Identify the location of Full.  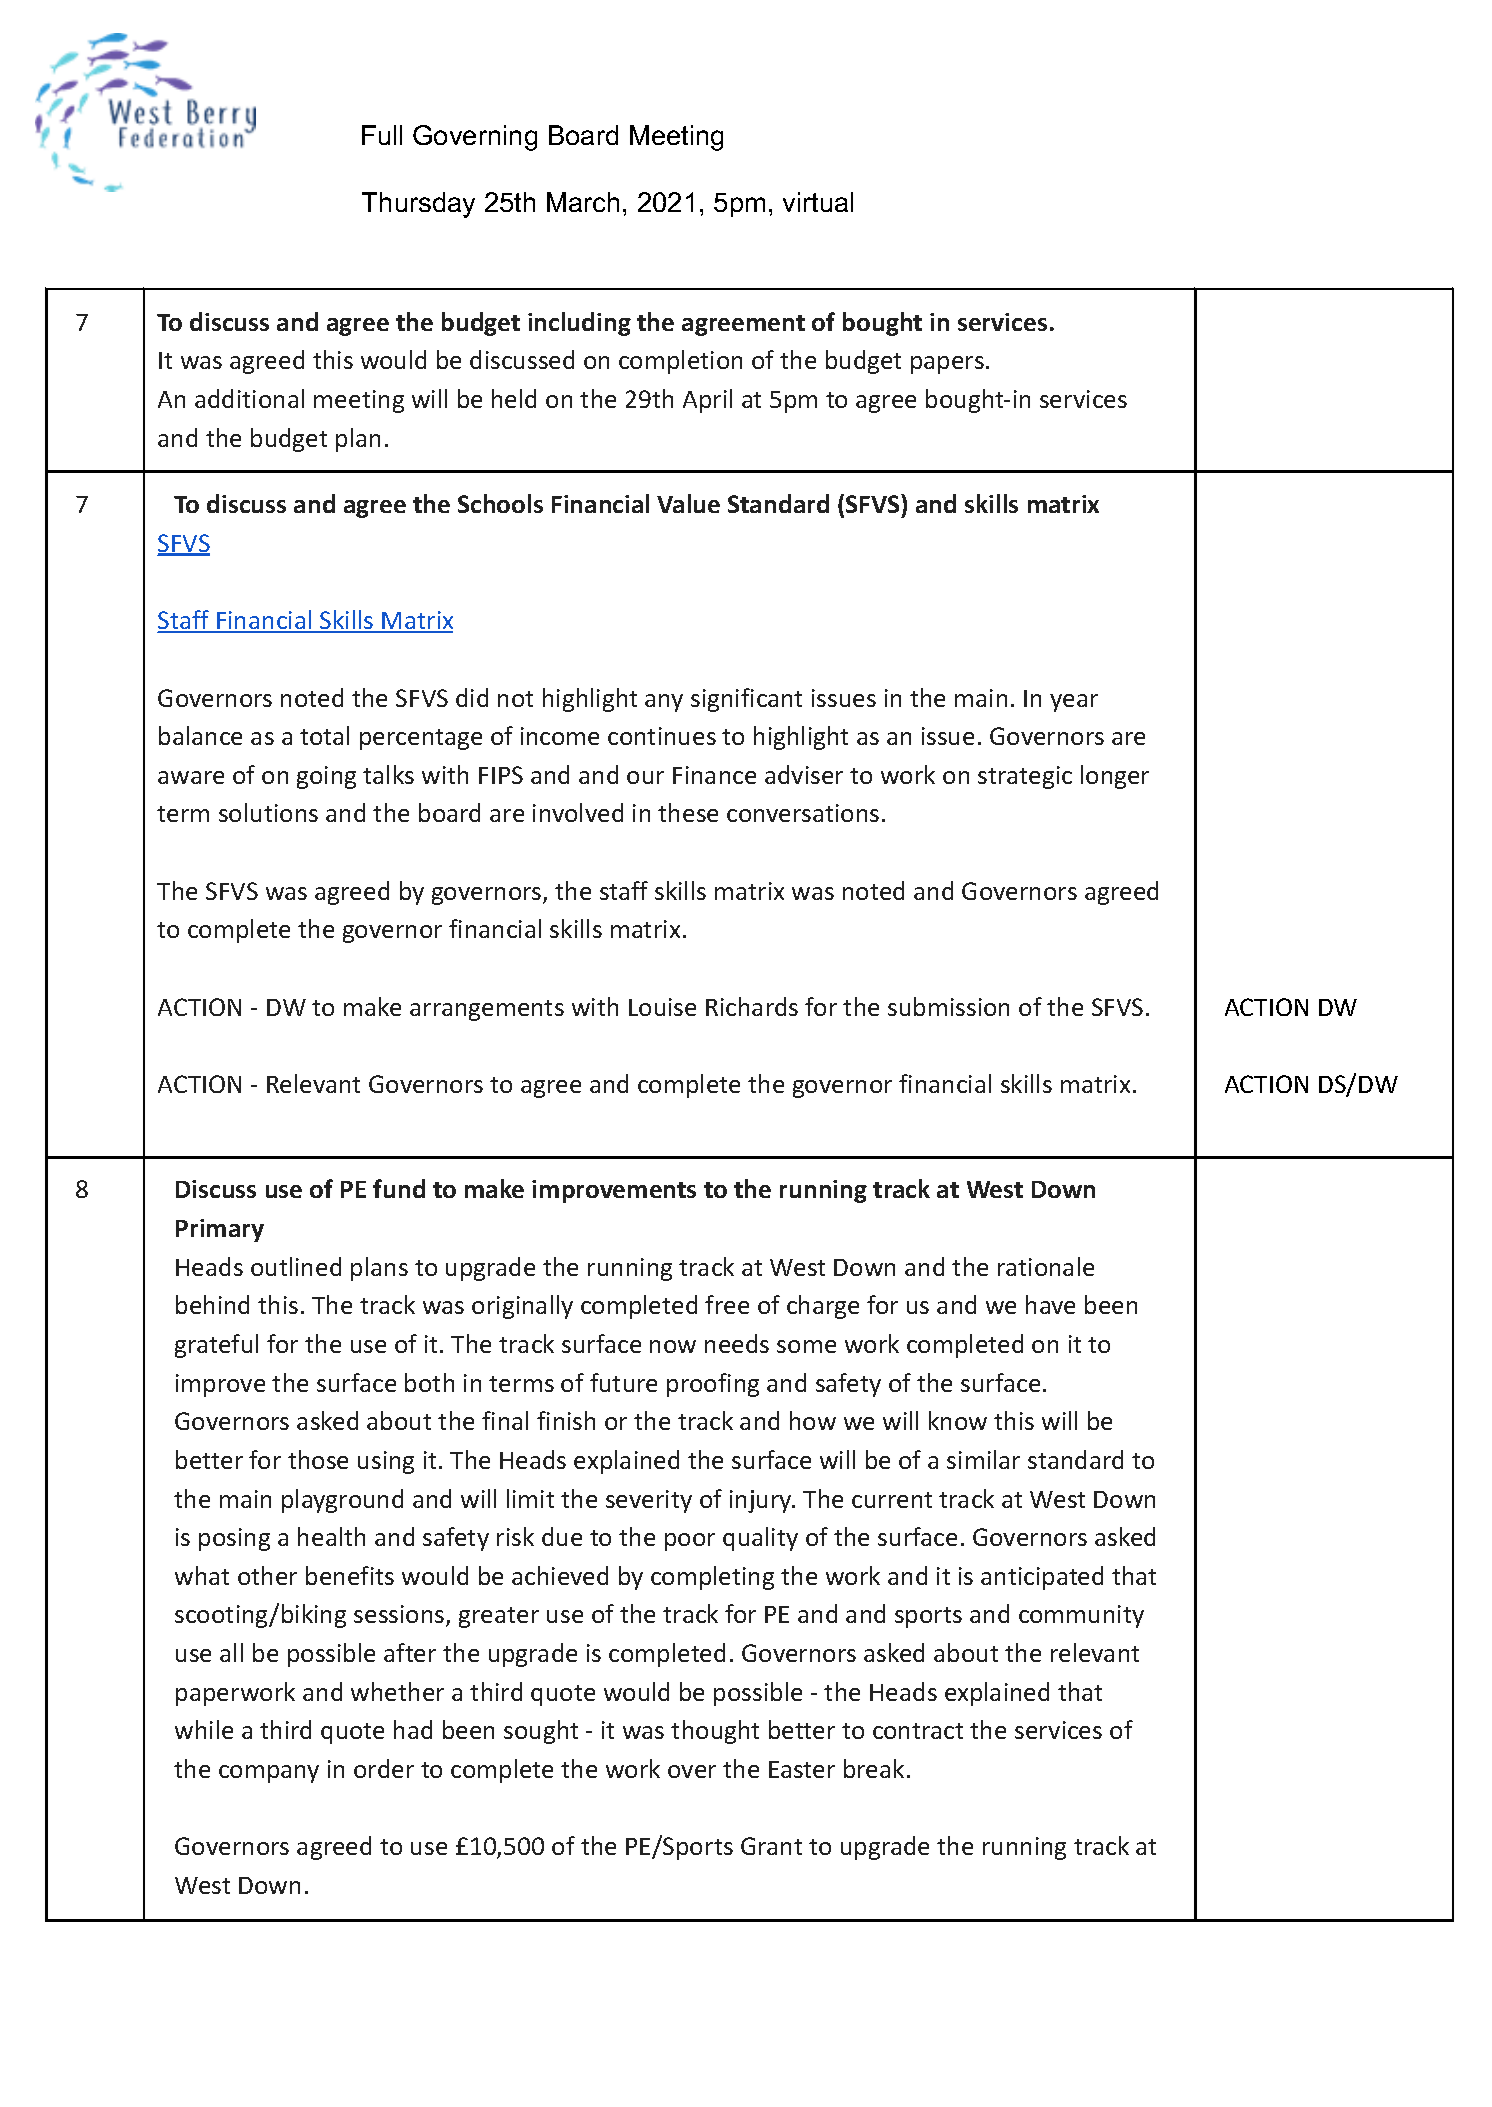
(382, 135).
